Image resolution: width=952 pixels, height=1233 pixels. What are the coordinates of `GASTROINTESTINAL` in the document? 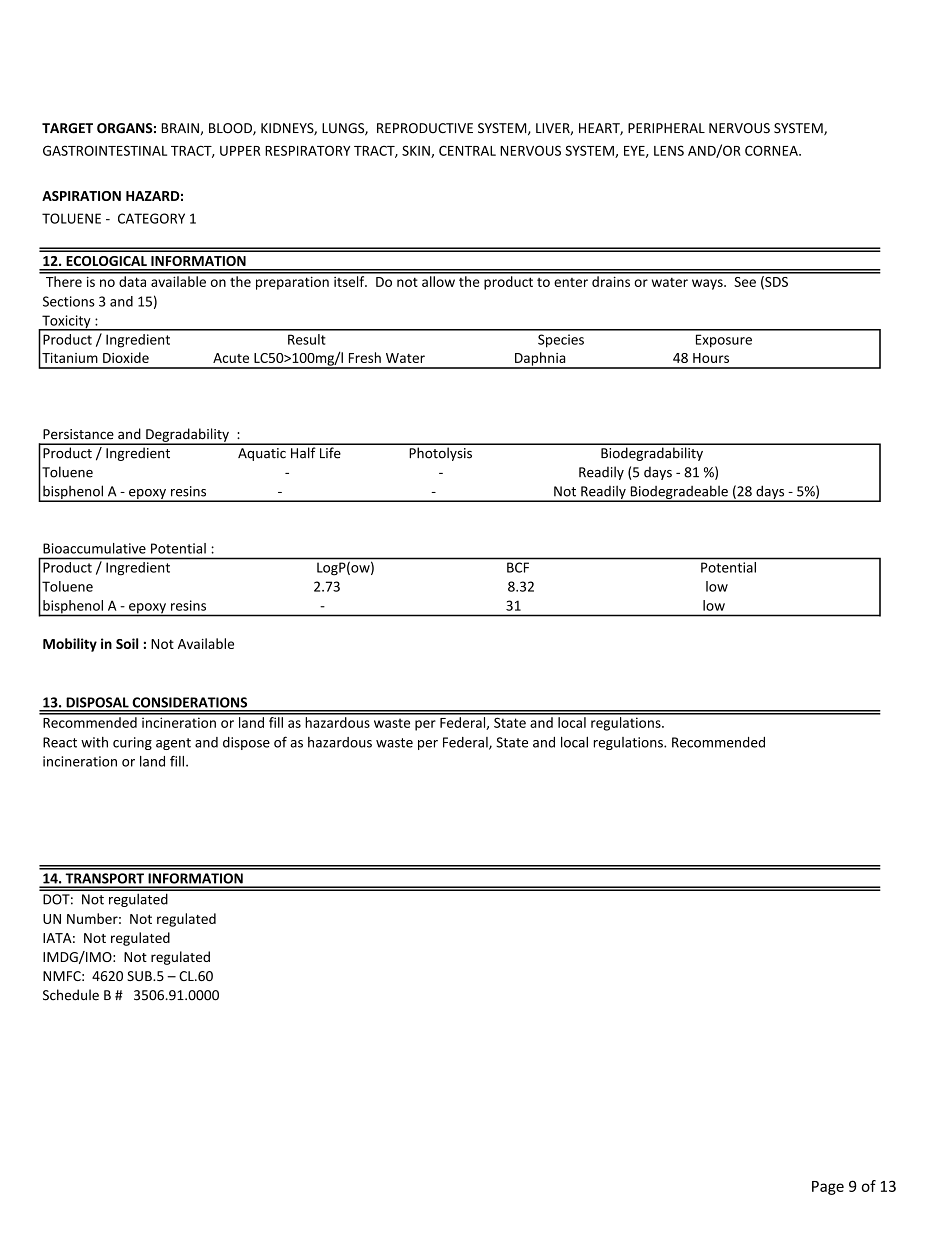 It's located at (105, 150).
